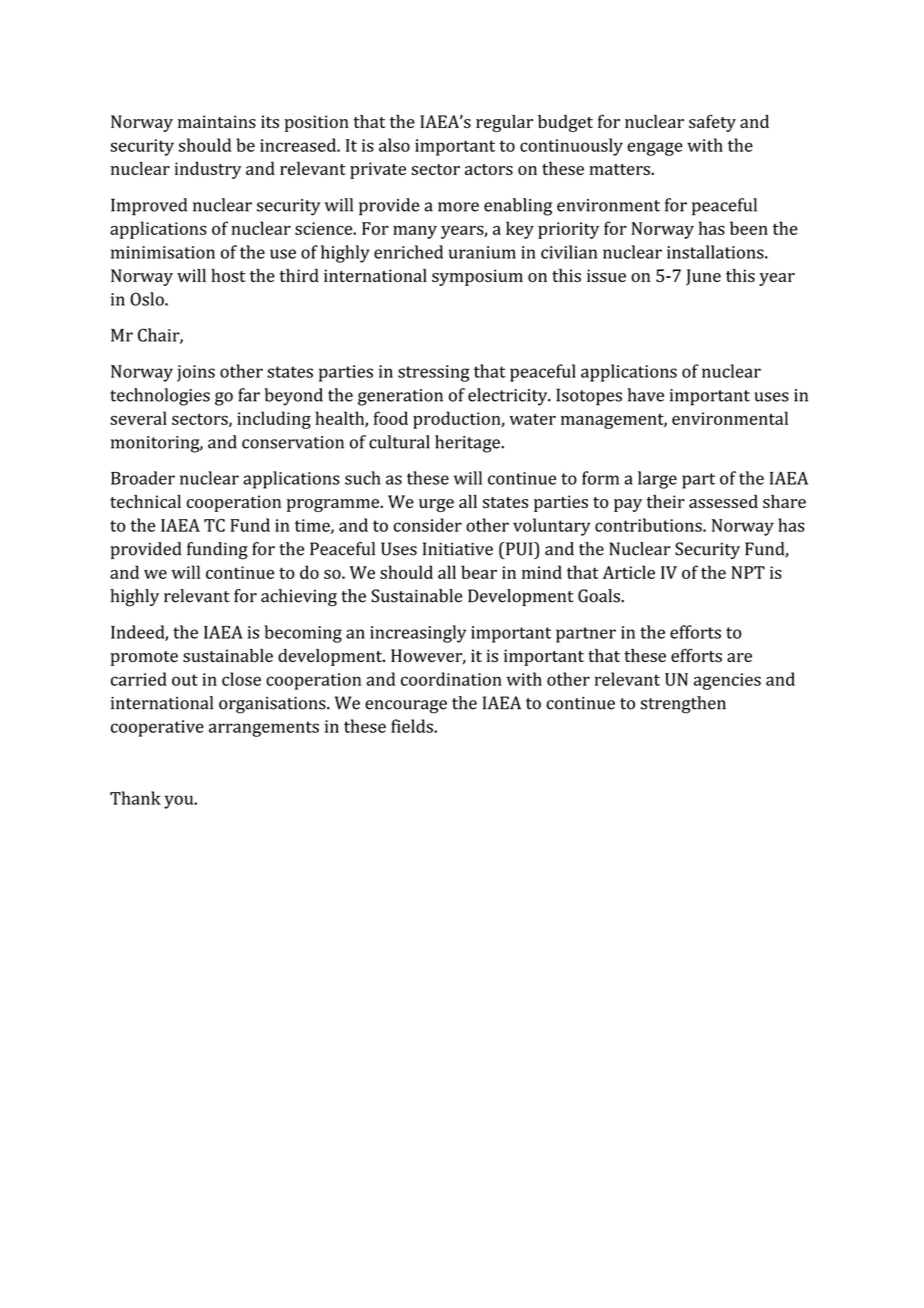 This image has width=924, height=1308. What do you see at coordinates (504, 123) in the image?
I see `regular` at bounding box center [504, 123].
